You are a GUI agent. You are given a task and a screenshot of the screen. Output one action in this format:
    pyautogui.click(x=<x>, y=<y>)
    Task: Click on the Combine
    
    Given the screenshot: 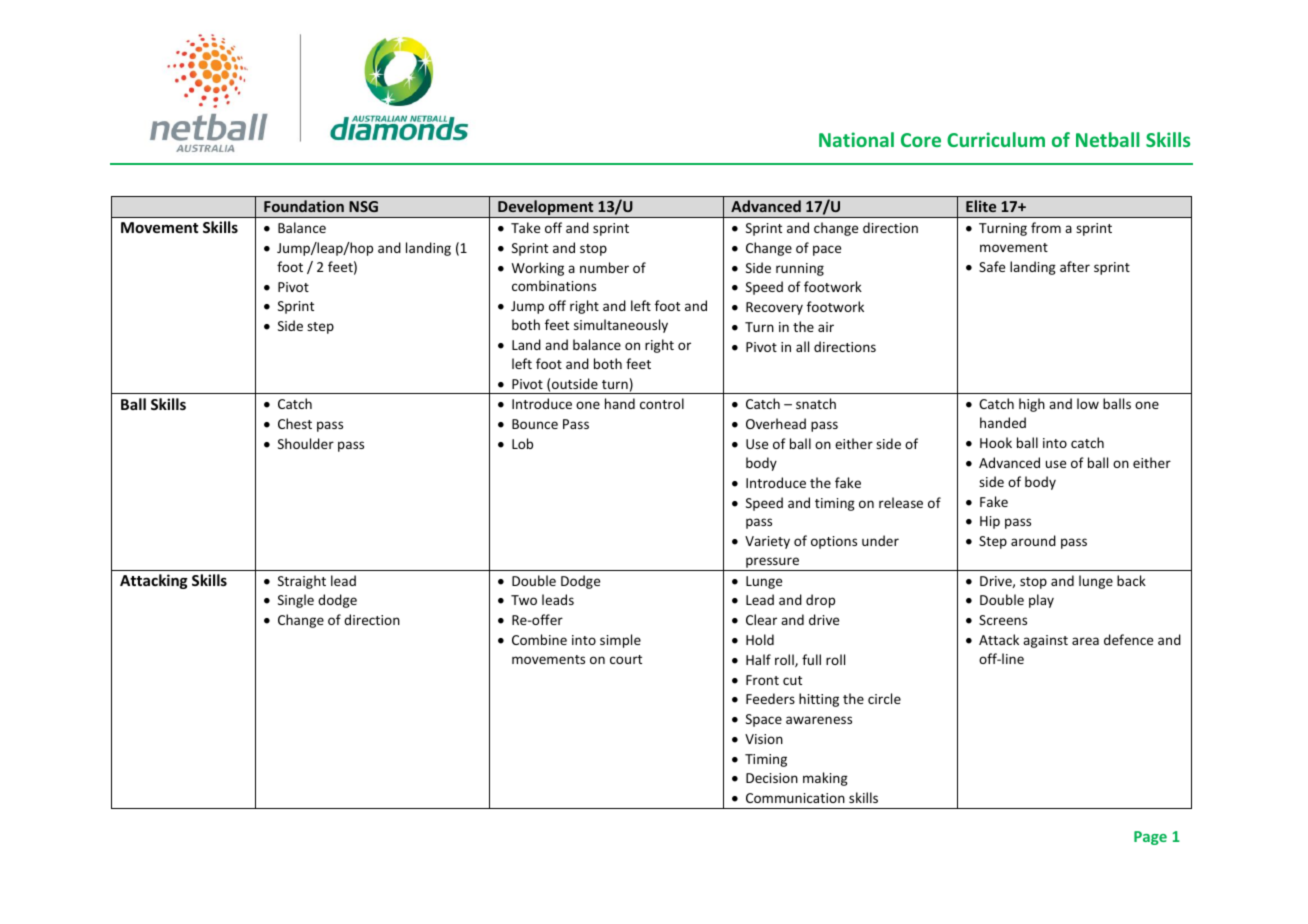 What is the action you would take?
    pyautogui.click(x=539, y=639)
